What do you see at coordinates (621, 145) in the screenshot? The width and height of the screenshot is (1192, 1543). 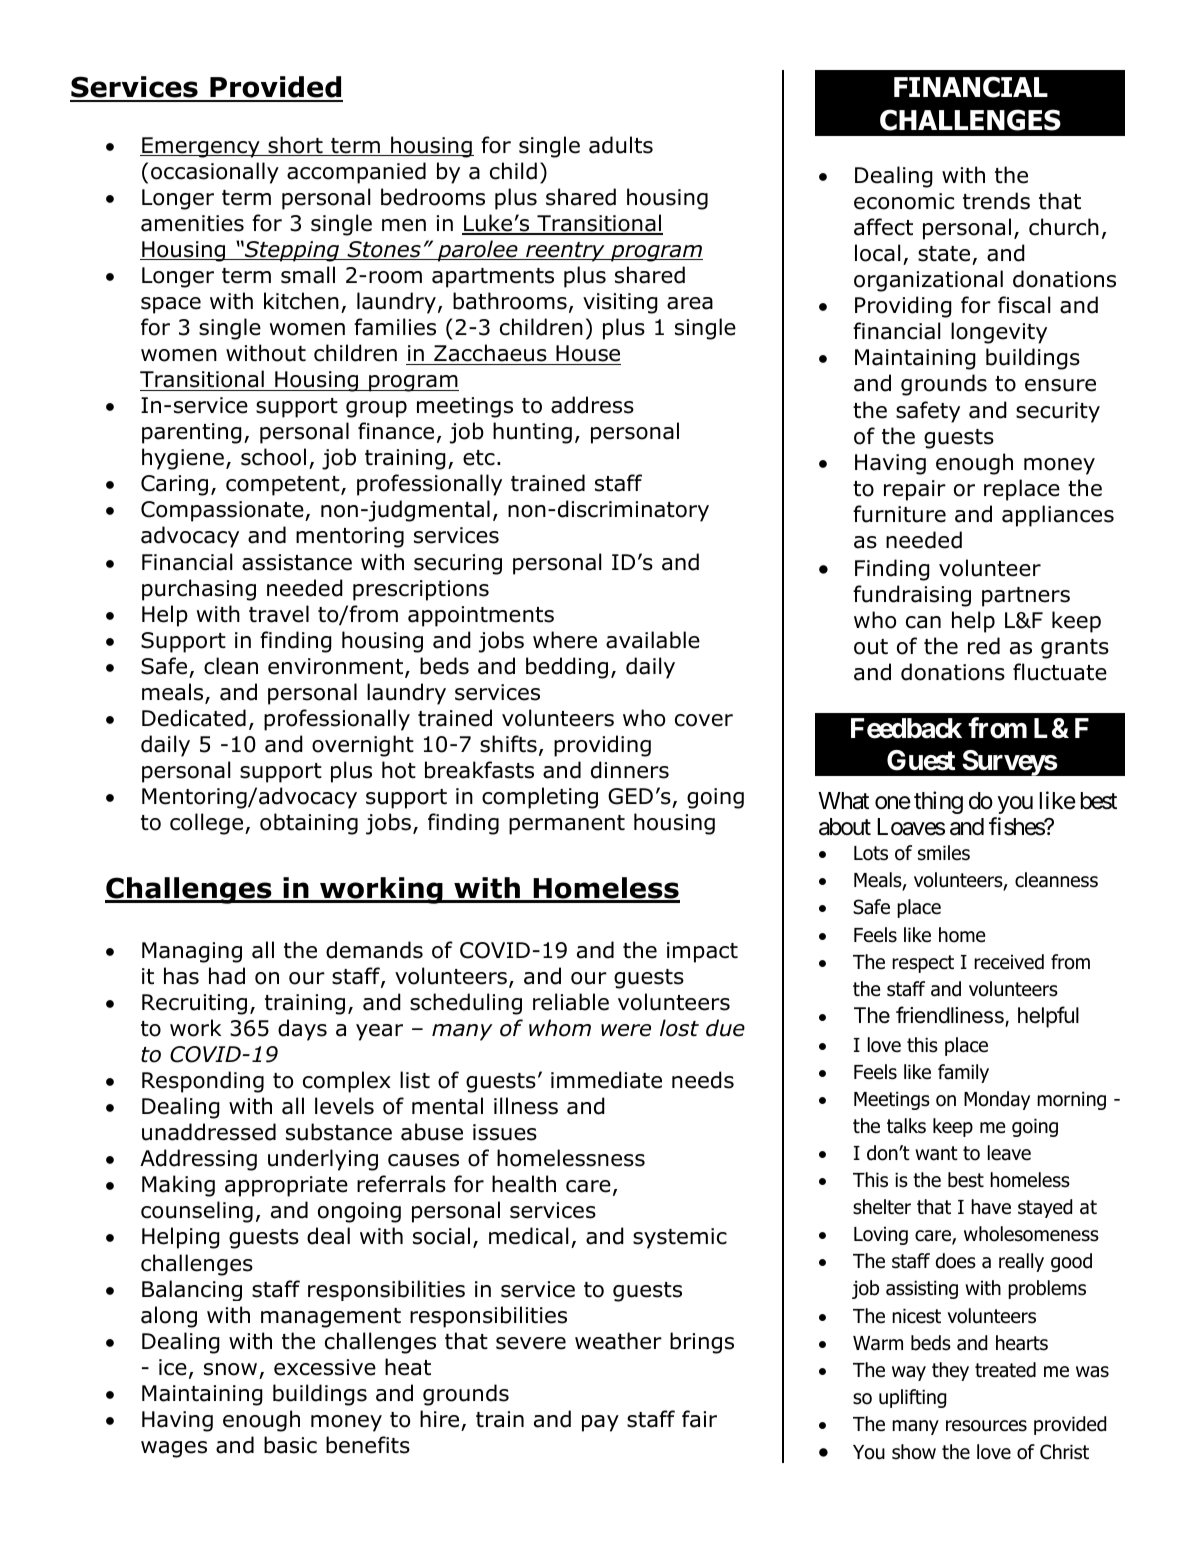 I see `adults` at bounding box center [621, 145].
